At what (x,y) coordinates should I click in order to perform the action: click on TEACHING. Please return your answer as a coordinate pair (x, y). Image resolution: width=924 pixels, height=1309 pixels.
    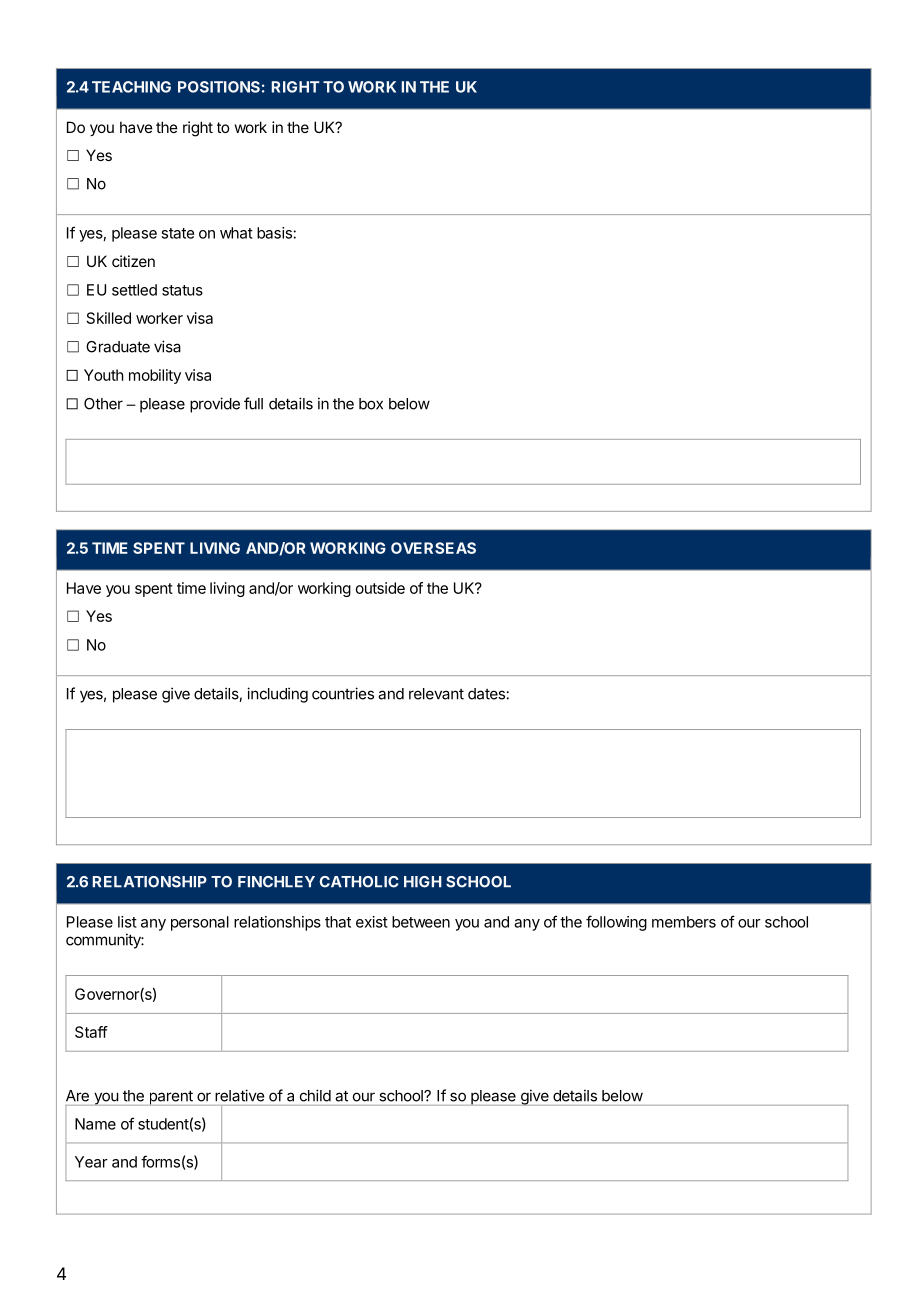
    Looking at the image, I should click on (131, 87).
